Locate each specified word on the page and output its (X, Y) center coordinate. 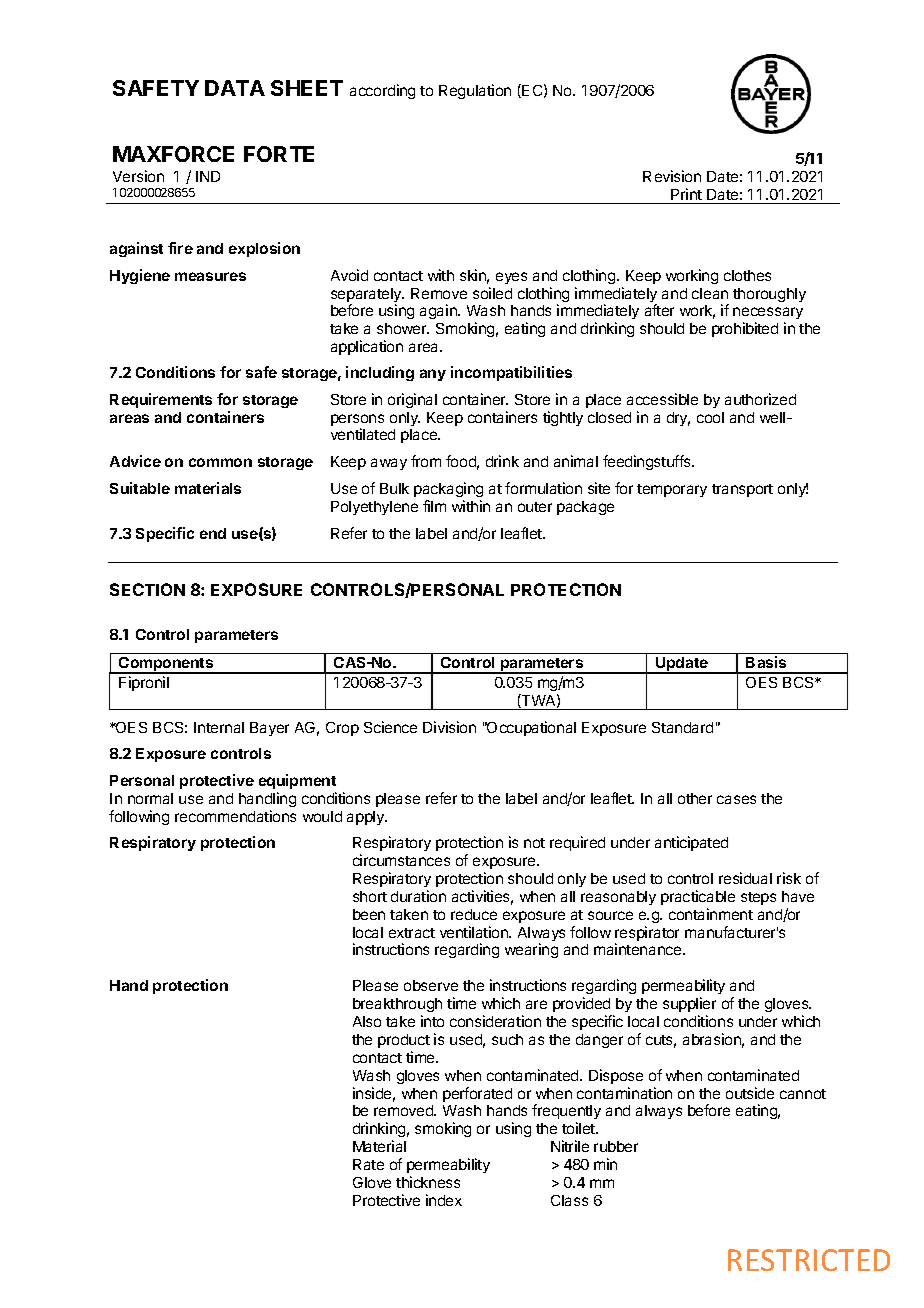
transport (742, 490)
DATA (235, 88)
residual (745, 878)
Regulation (475, 91)
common (220, 462)
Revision (672, 176)
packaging (448, 489)
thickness (428, 1182)
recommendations (235, 816)
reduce (474, 914)
